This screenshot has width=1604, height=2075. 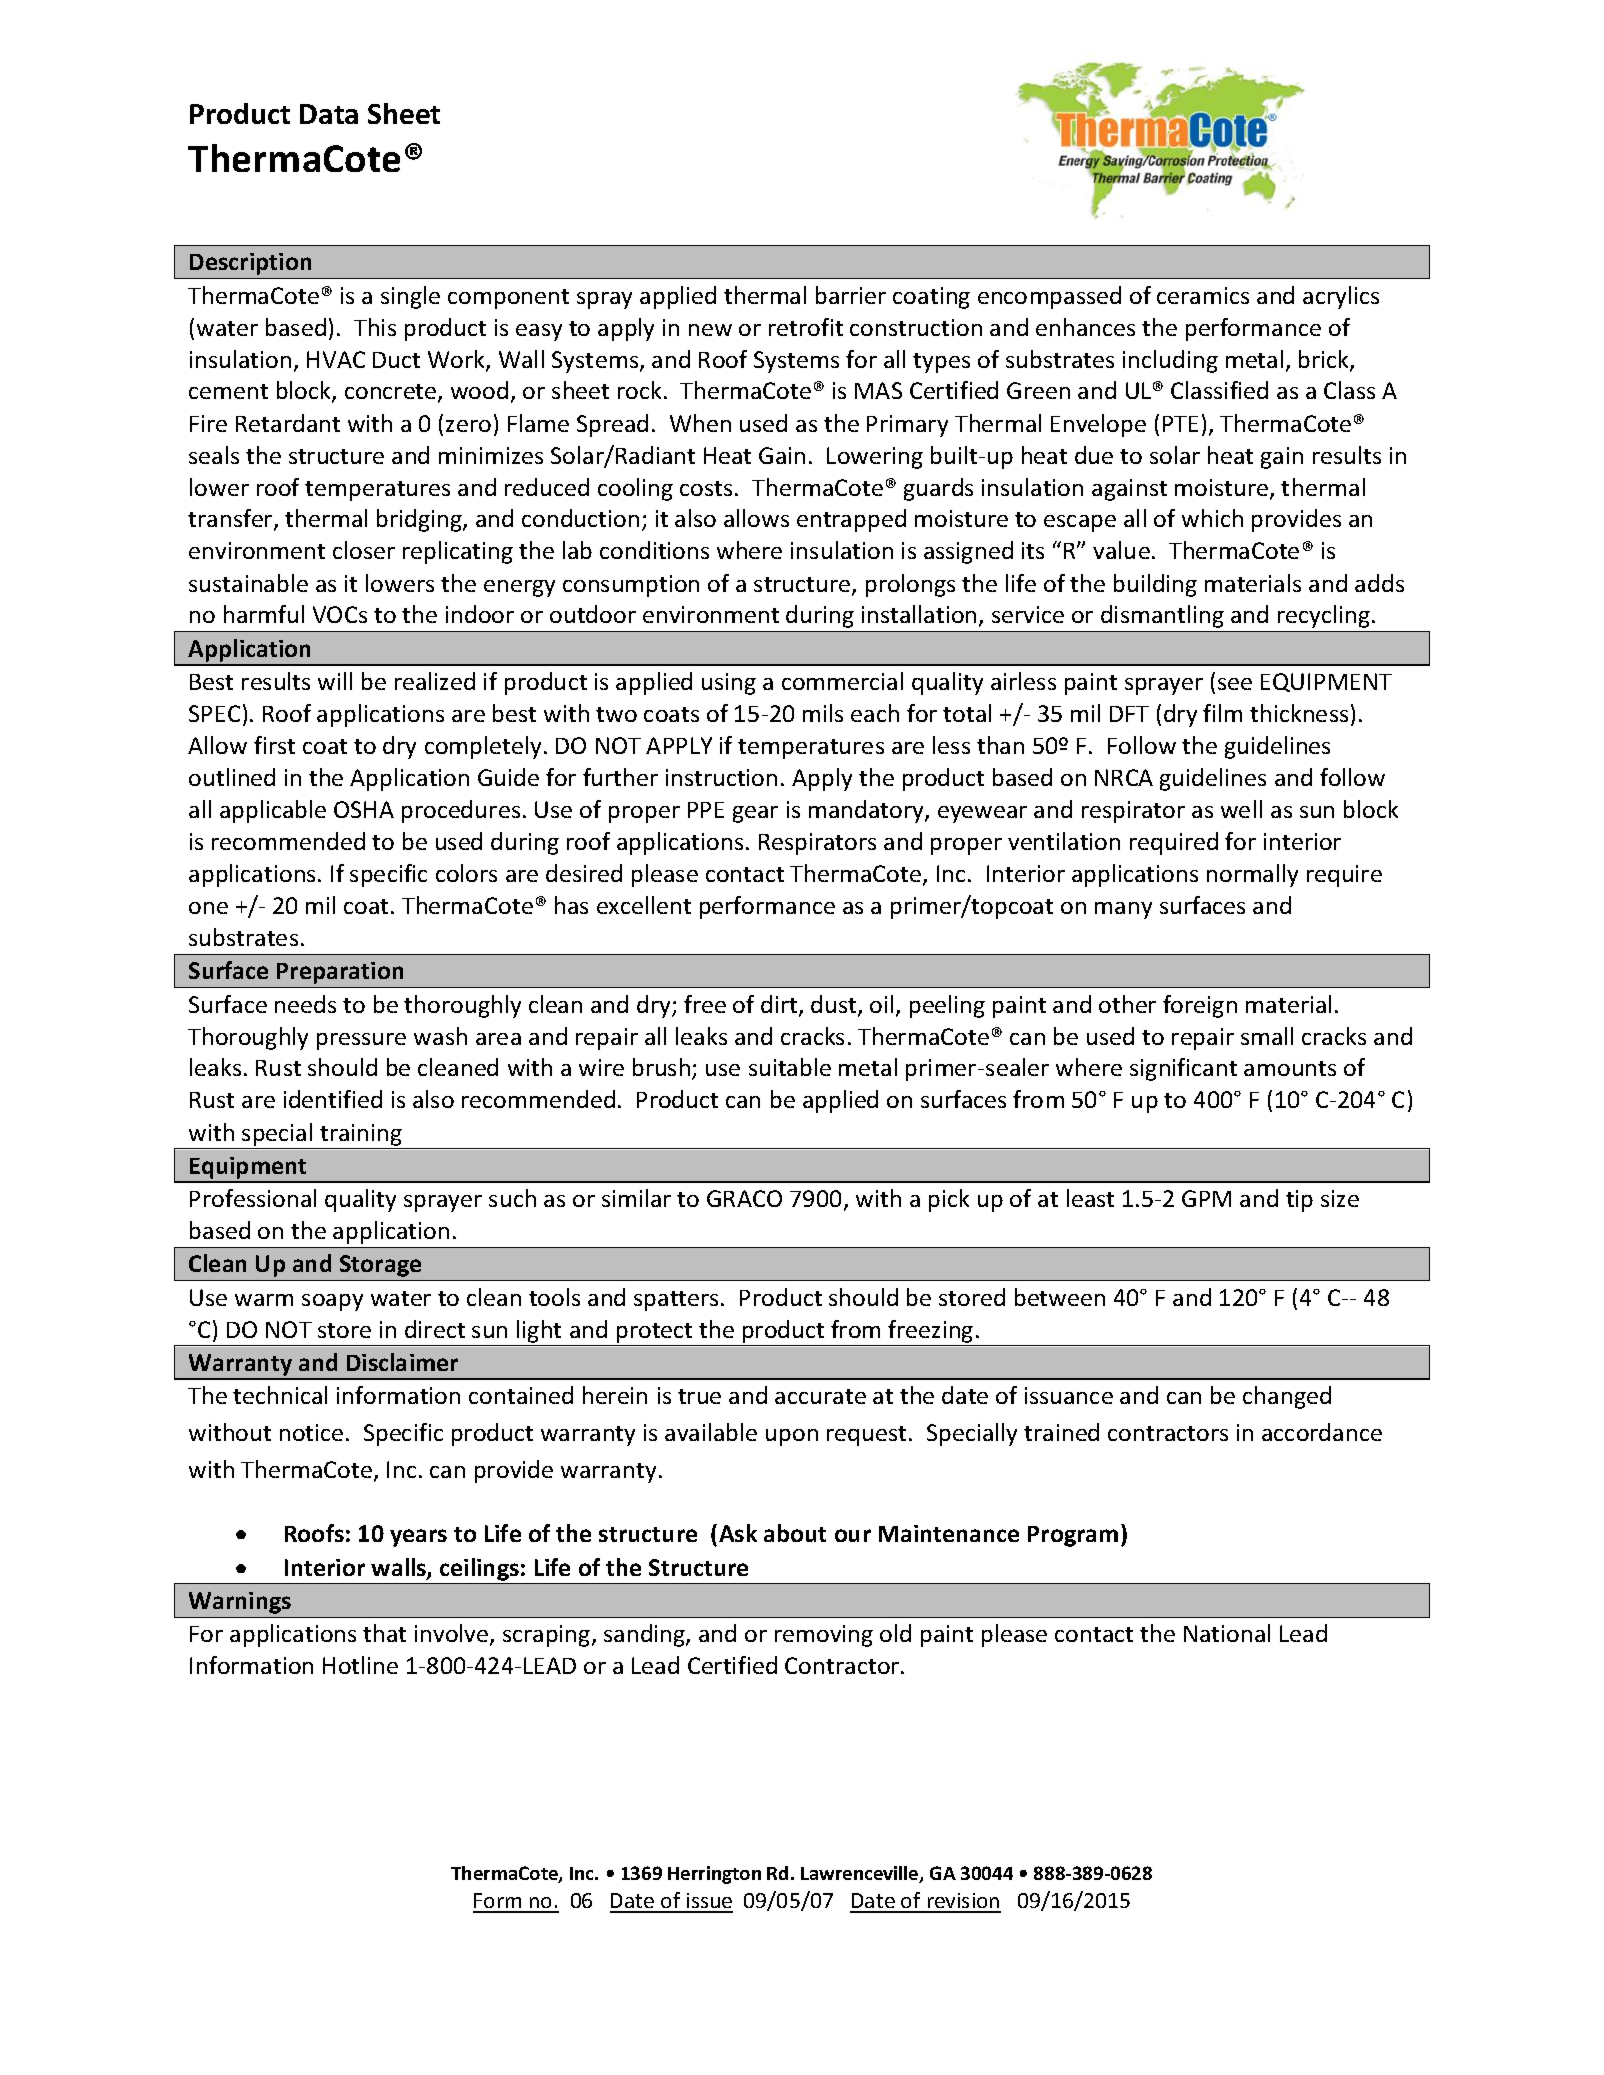 I want to click on training, so click(x=361, y=1135).
